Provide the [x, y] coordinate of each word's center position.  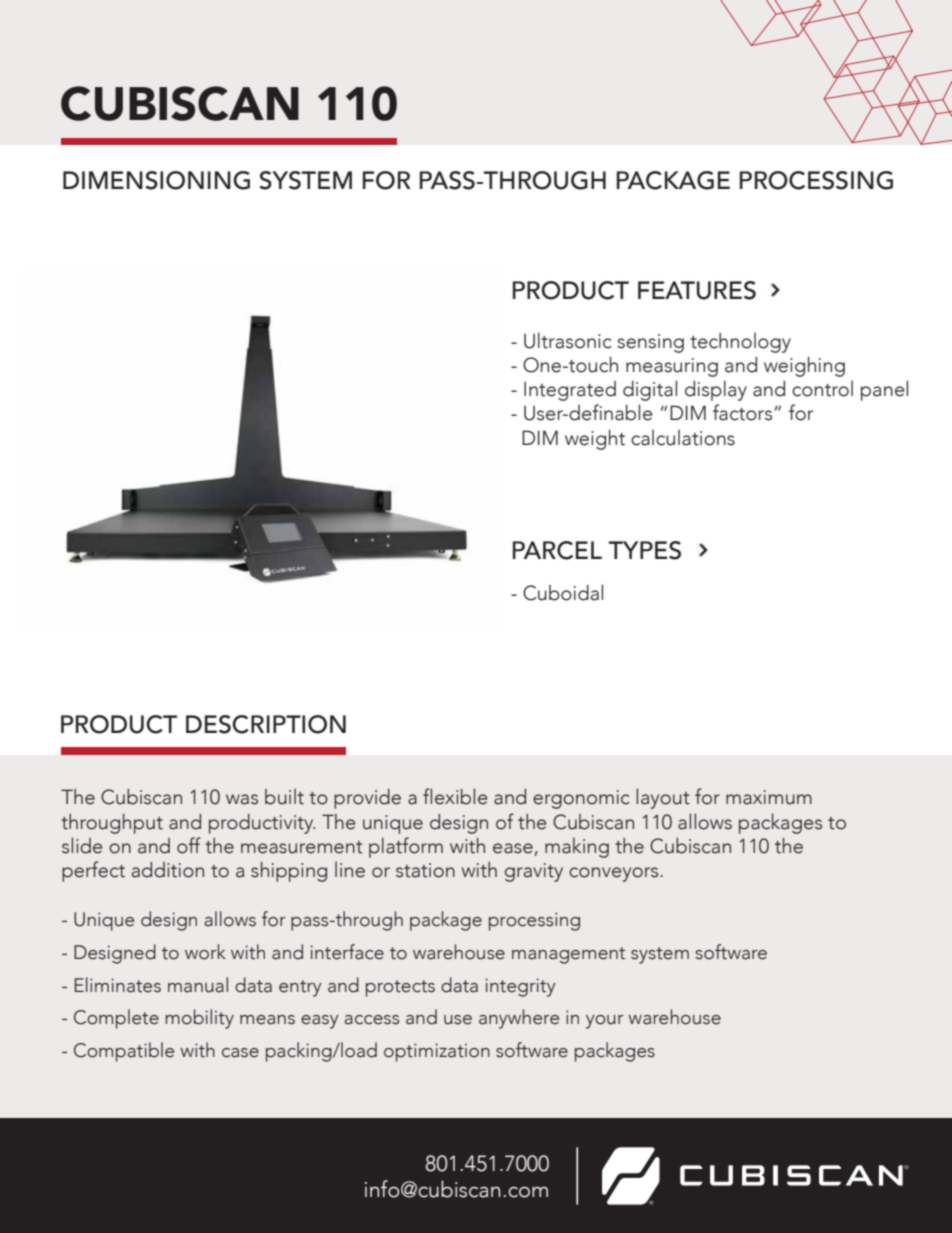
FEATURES [697, 290]
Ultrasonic [568, 340]
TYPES [645, 550]
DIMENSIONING [156, 180]
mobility [199, 1019]
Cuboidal [563, 592]
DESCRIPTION [266, 724]
